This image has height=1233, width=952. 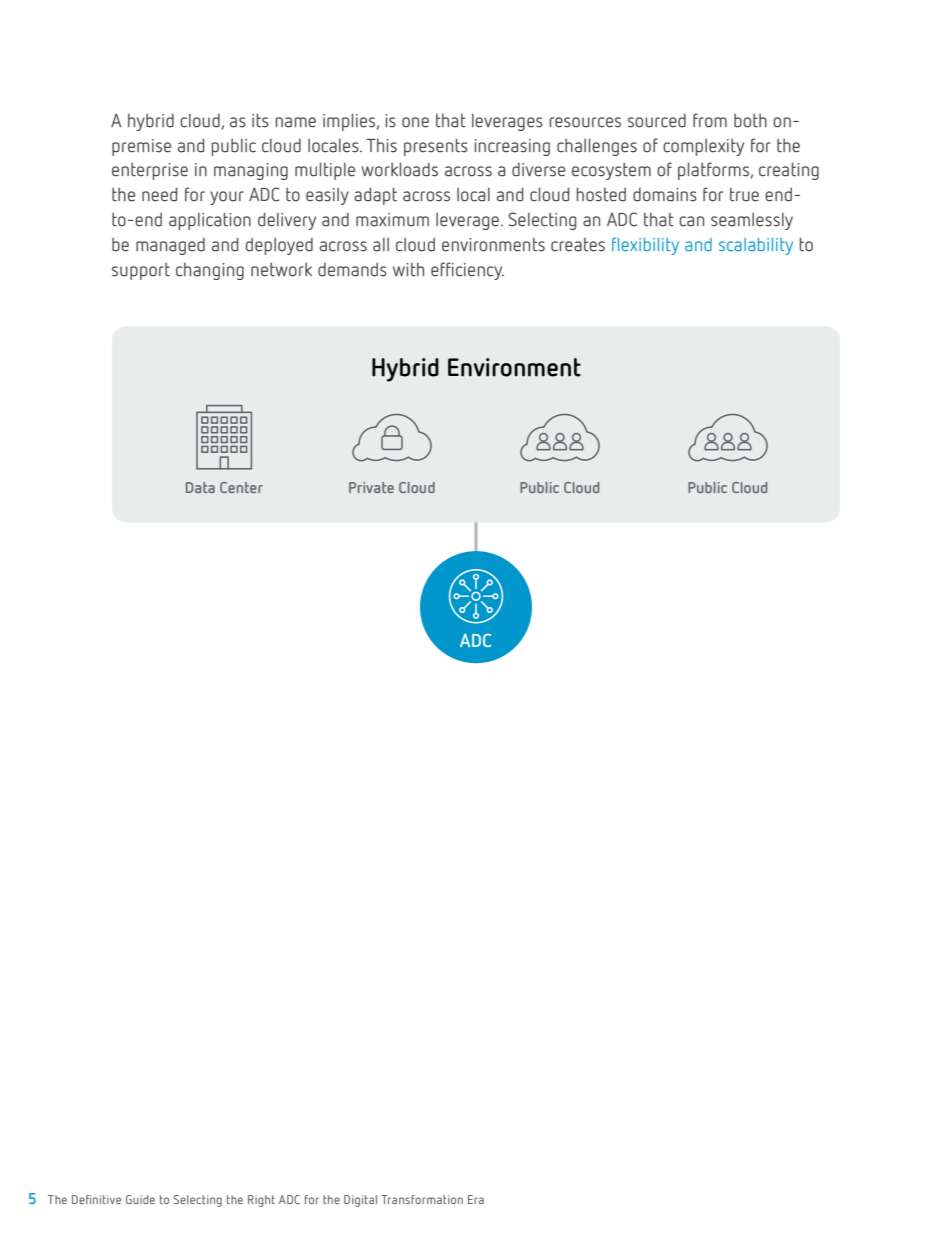 What do you see at coordinates (140, 1199) in the image?
I see `Guide` at bounding box center [140, 1199].
